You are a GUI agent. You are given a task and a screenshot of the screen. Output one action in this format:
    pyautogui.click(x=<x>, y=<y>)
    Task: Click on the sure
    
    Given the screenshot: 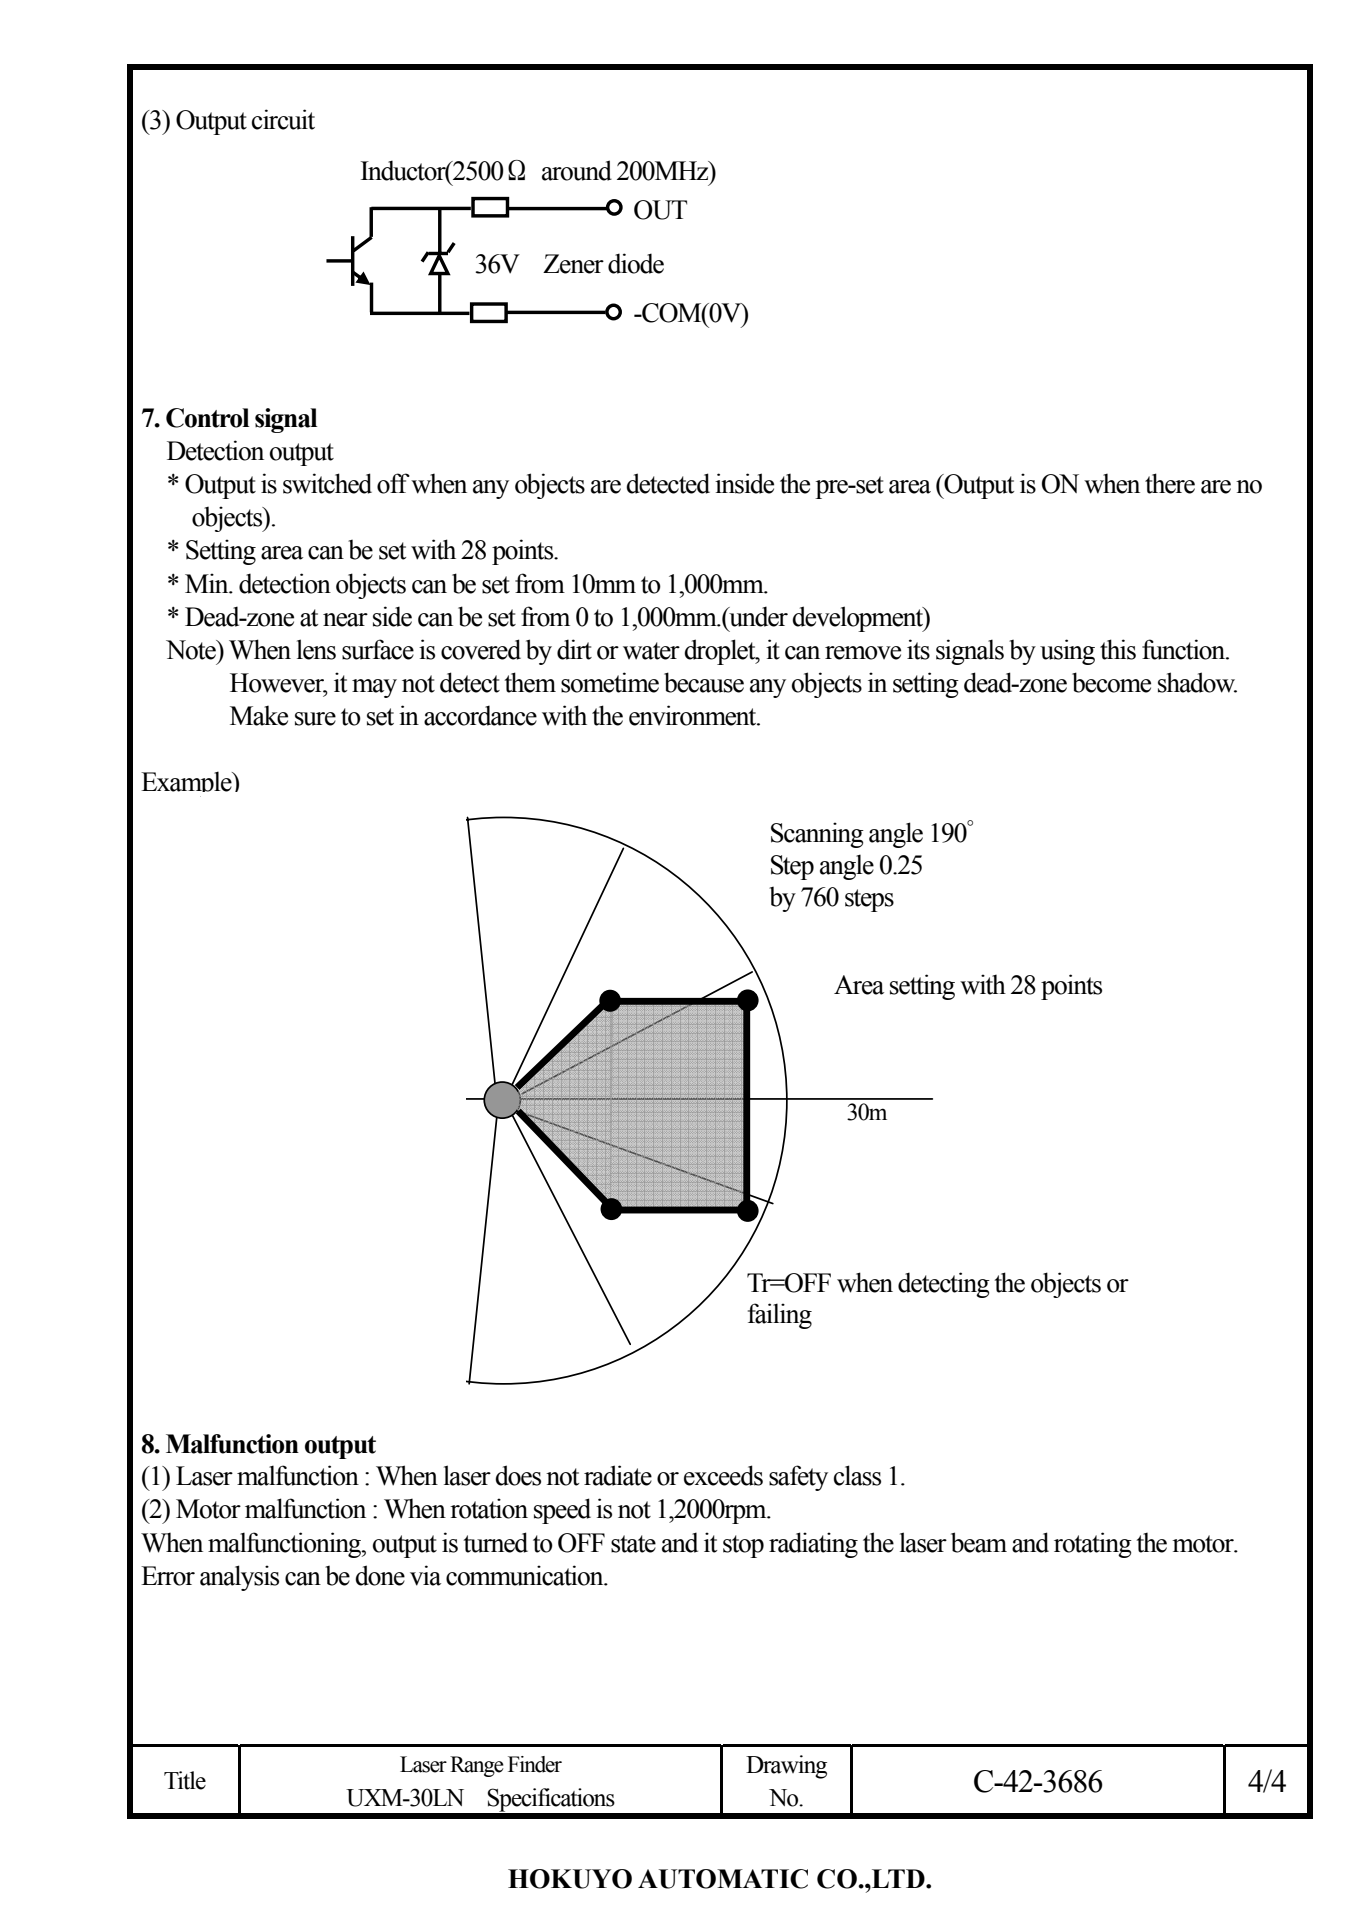 What is the action you would take?
    pyautogui.click(x=315, y=719)
